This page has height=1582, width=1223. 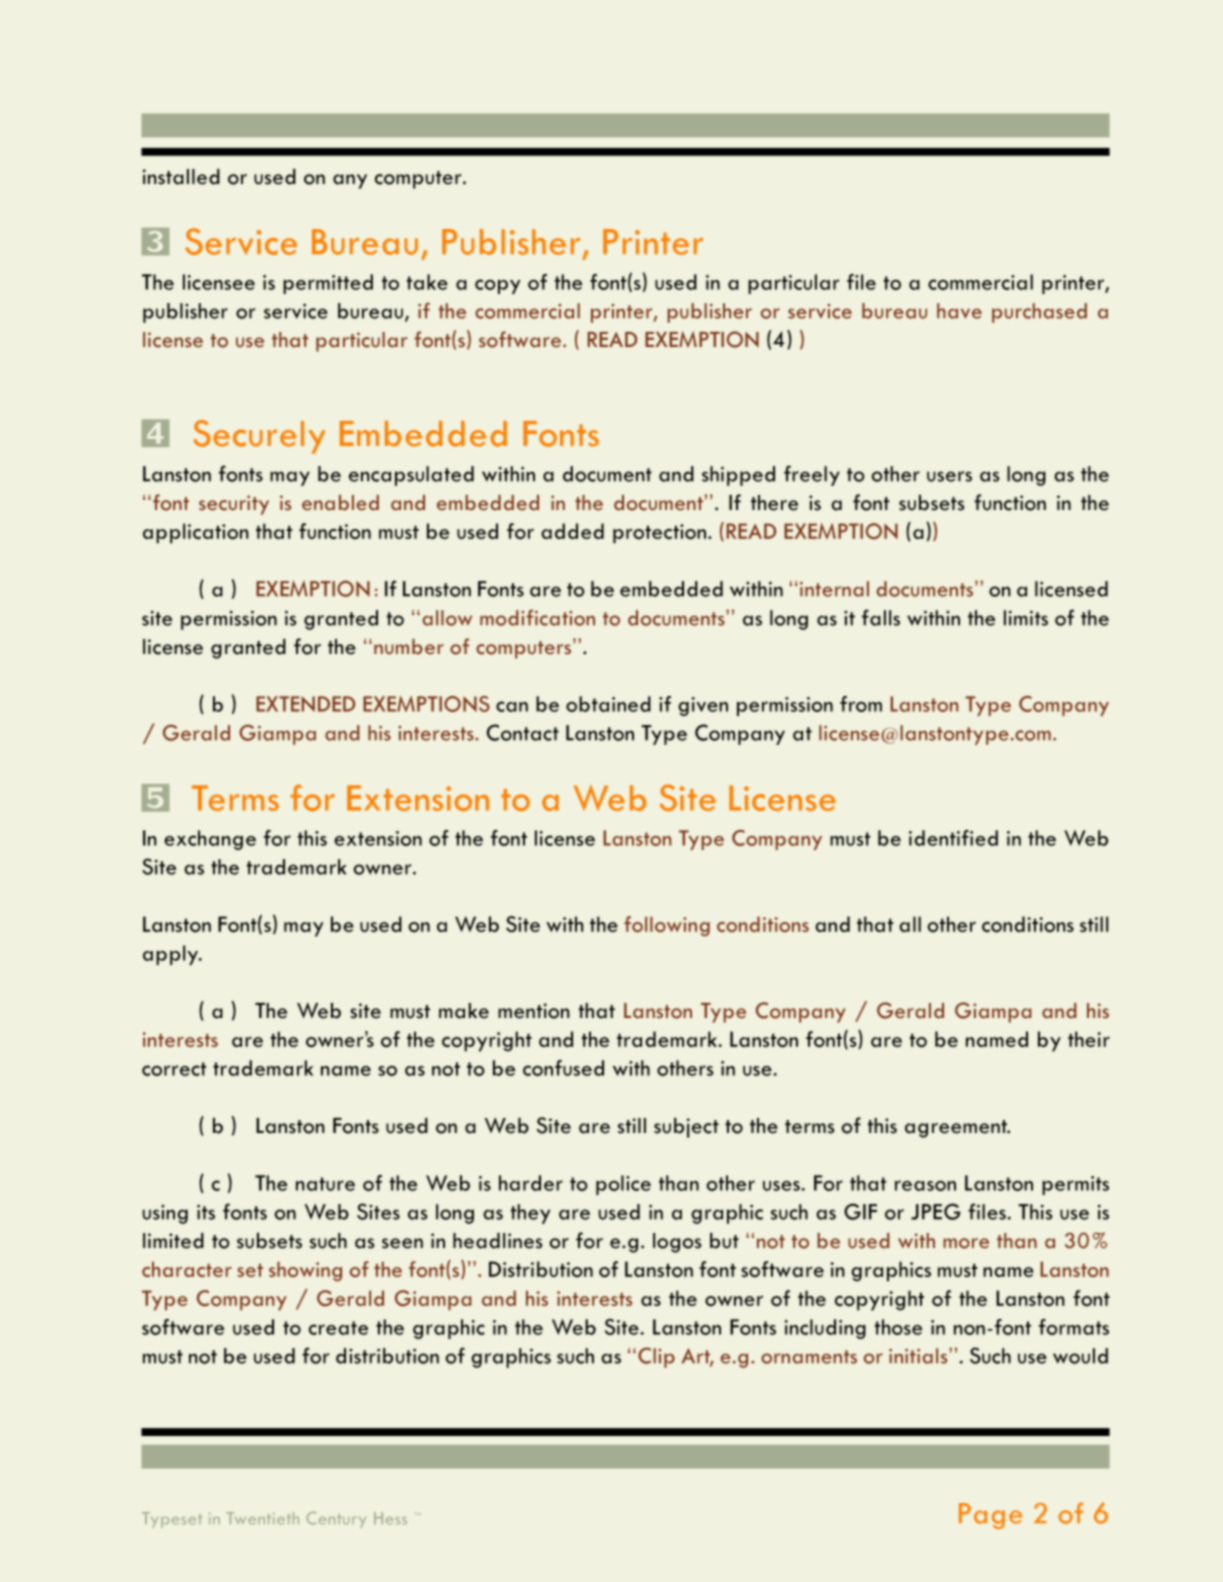 I want to click on their, so click(x=1089, y=1039).
